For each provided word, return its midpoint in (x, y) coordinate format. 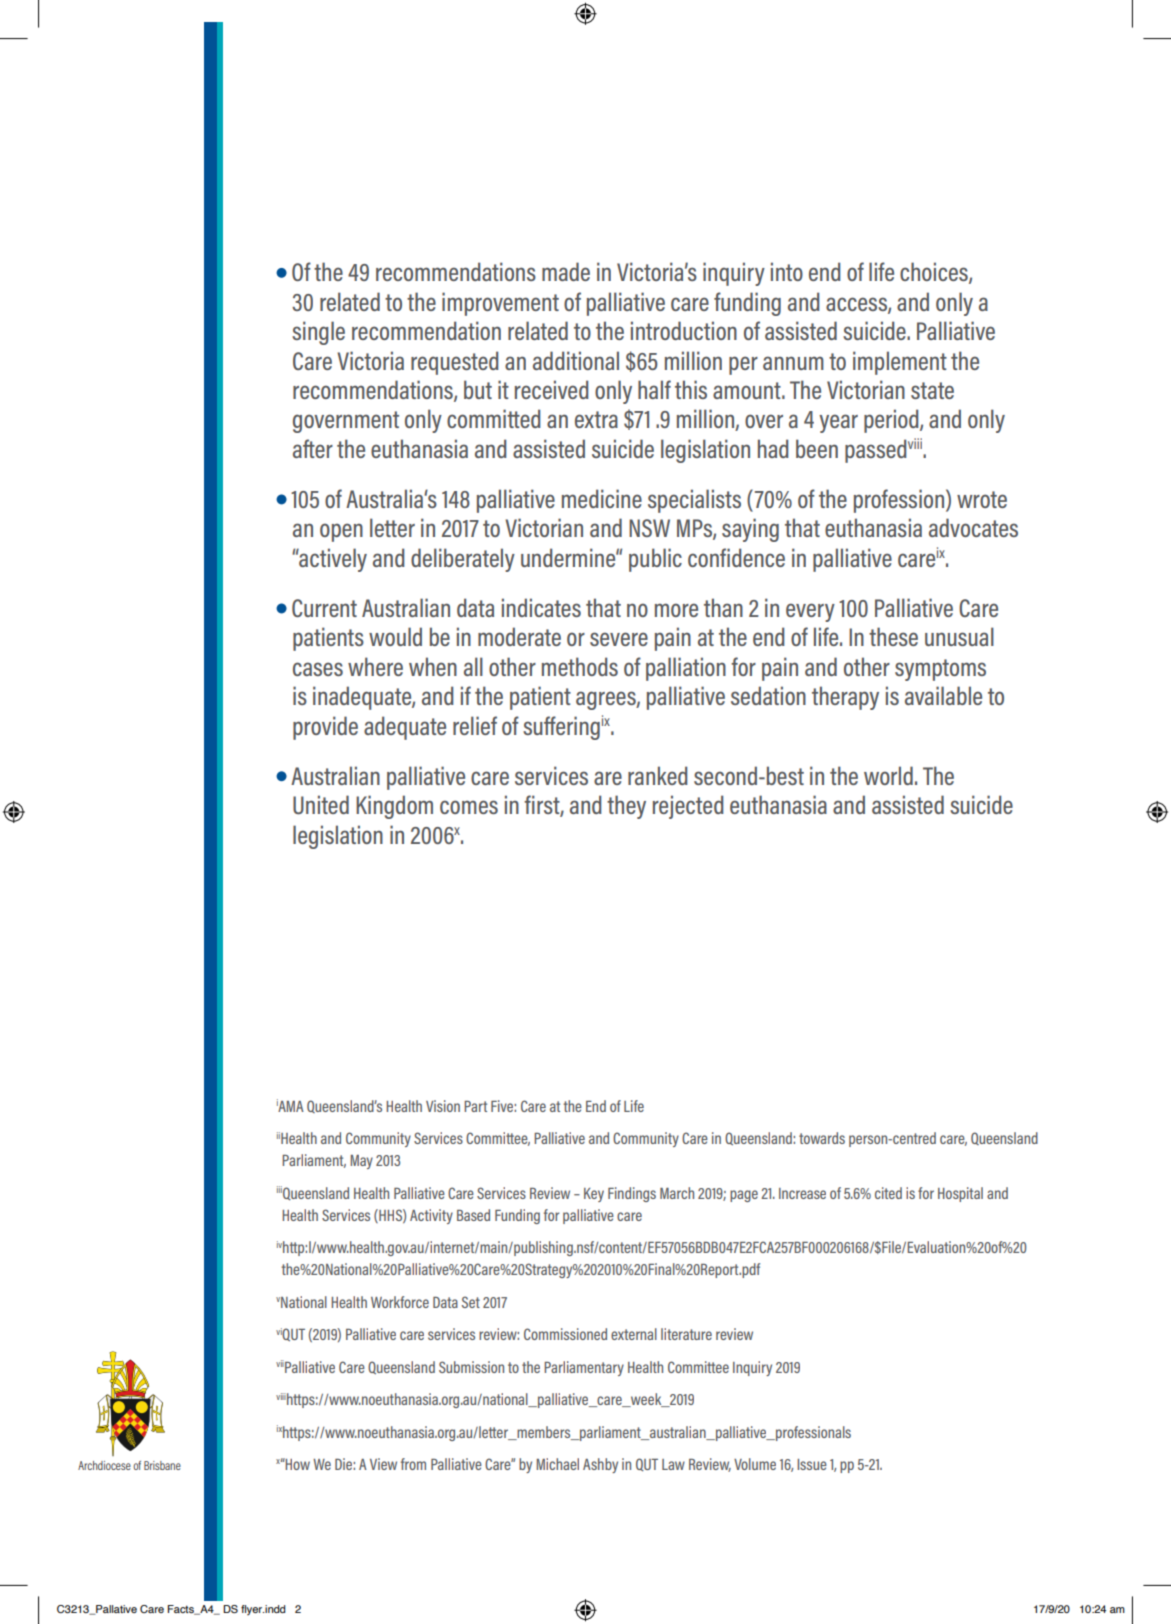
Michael (557, 1464)
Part (475, 1106)
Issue (812, 1464)
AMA (290, 1105)
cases (318, 669)
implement (900, 363)
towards (822, 1138)
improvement (500, 304)
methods (580, 666)
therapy (845, 698)
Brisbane (162, 1465)
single (318, 333)
